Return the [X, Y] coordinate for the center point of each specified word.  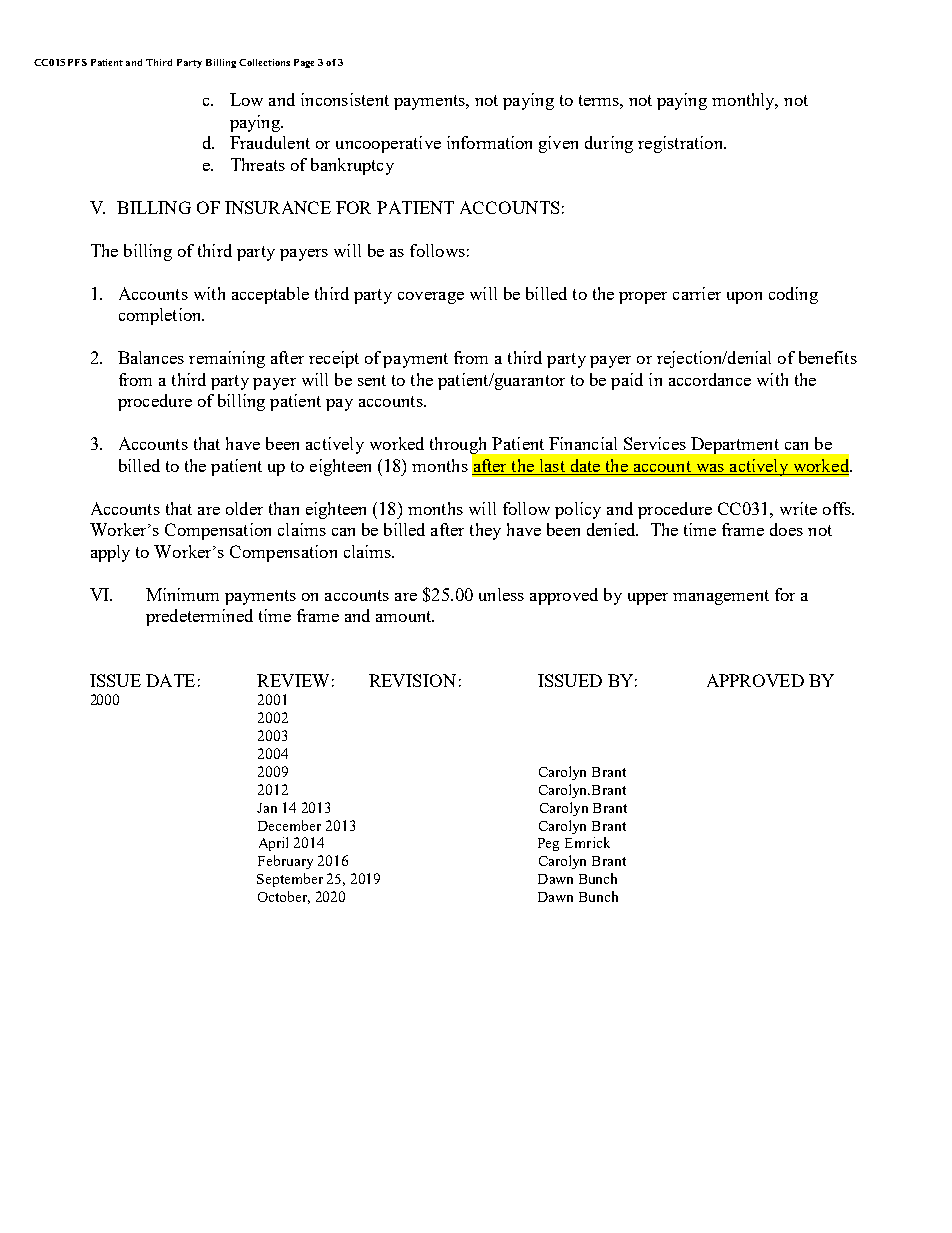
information [489, 142]
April [273, 844]
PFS [77, 62]
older [244, 508]
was [710, 468]
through [460, 447]
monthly [745, 101]
